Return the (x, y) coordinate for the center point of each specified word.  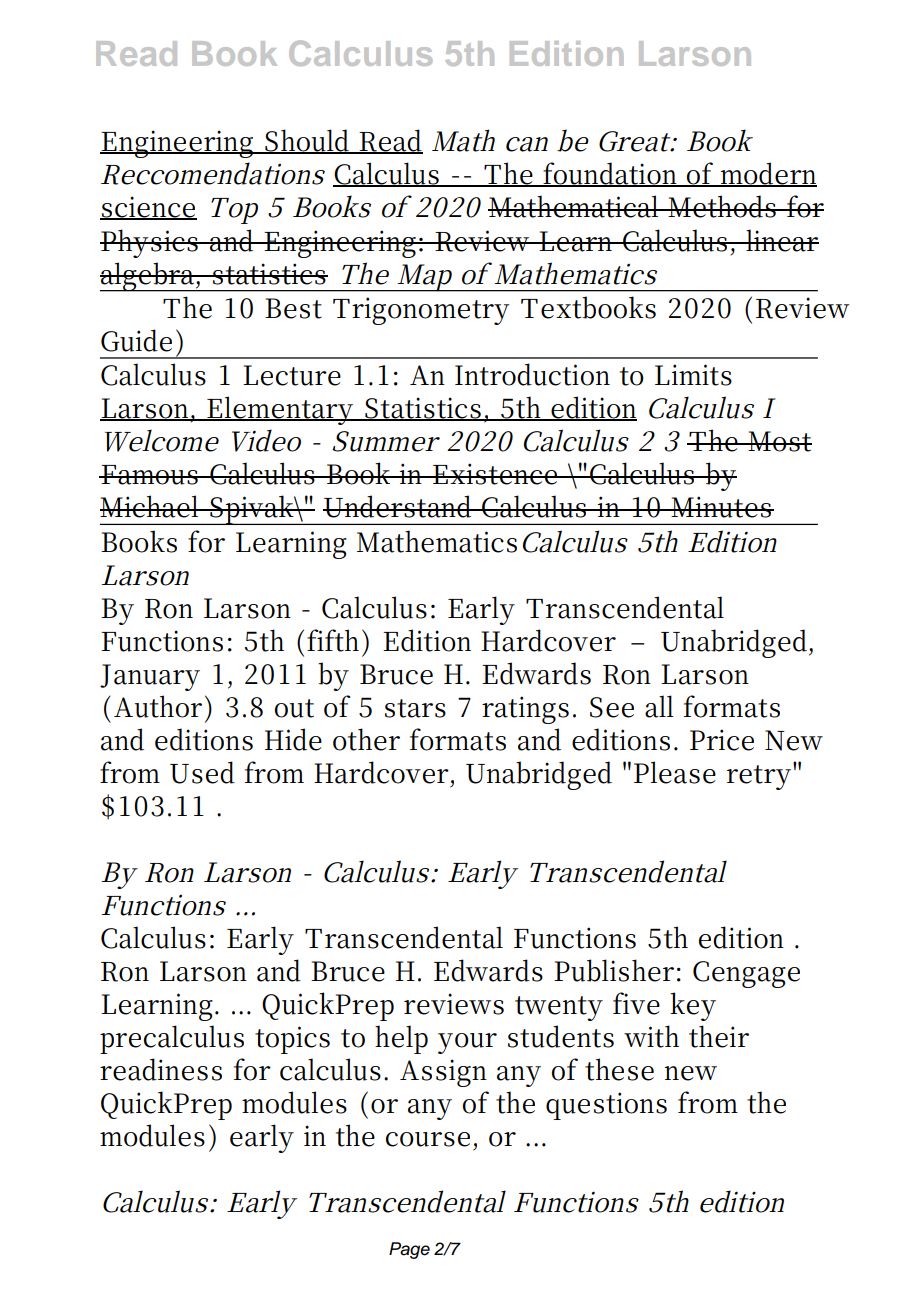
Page (409, 1250)
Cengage (746, 974)
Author (158, 706)
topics (292, 1040)
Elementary (279, 410)
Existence (494, 474)
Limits (693, 375)
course (428, 1139)
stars (415, 708)
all (659, 706)
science (148, 208)
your (467, 1043)
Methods (721, 206)
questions (606, 1106)
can (527, 144)
